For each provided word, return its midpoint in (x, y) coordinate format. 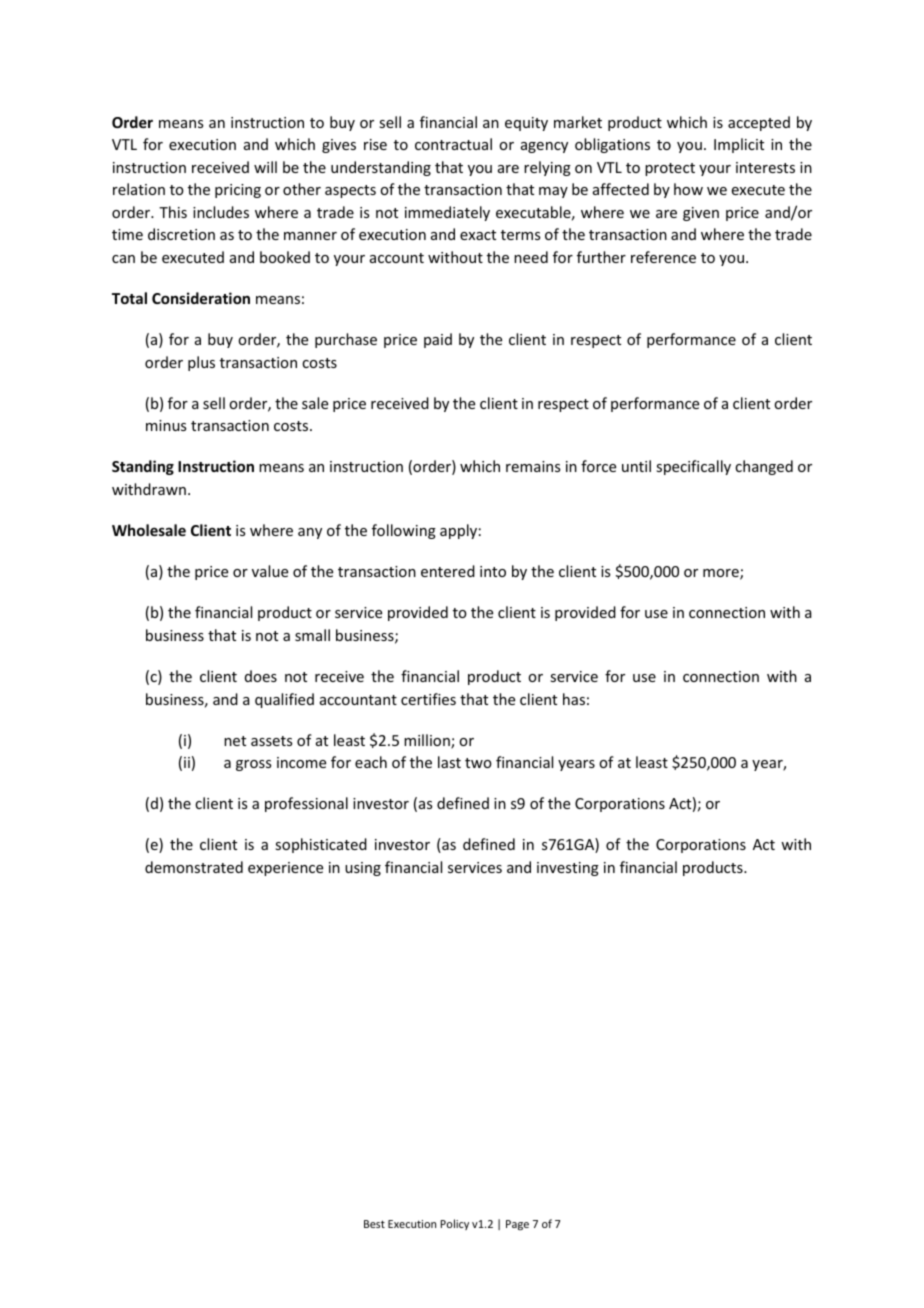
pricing (238, 191)
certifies (428, 699)
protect (670, 169)
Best (374, 1224)
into (493, 571)
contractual (453, 144)
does (261, 676)
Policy (455, 1224)
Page (517, 1225)
